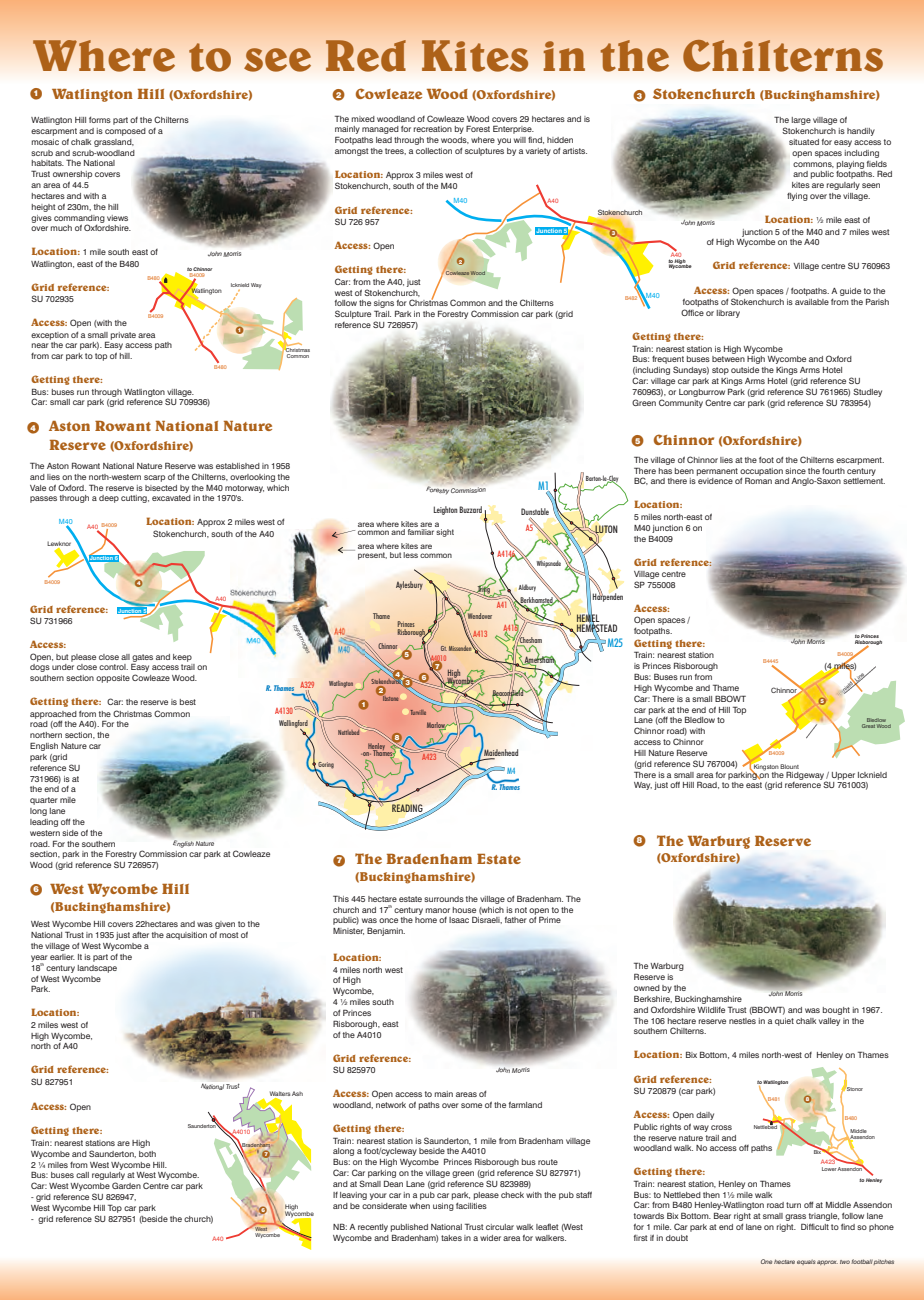 The height and width of the document is (1300, 924). Describe the element at coordinates (804, 142) in the document. I see `situated` at that location.
